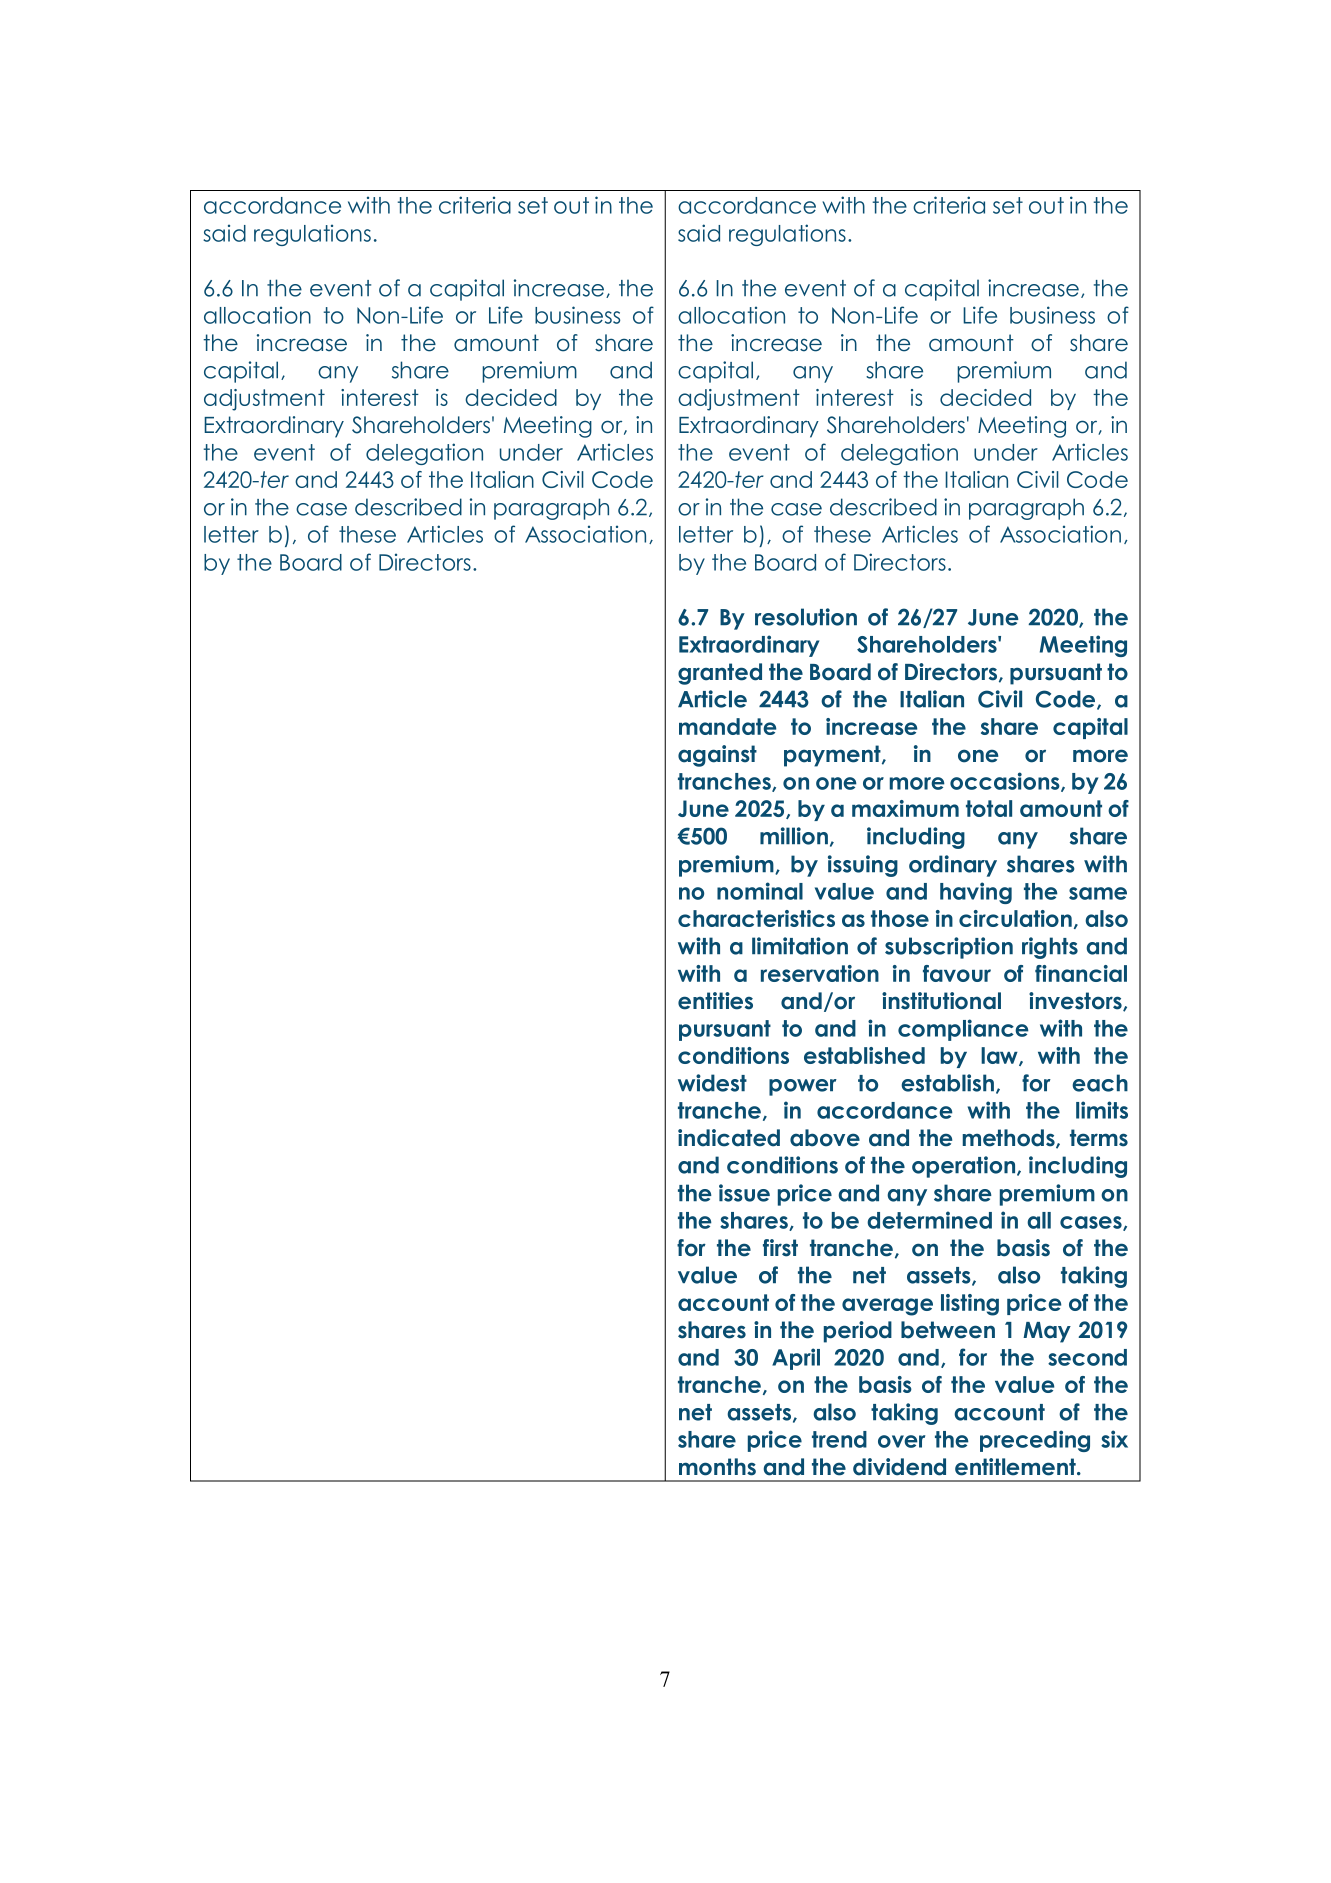  I want to click on May, so click(1047, 1332).
